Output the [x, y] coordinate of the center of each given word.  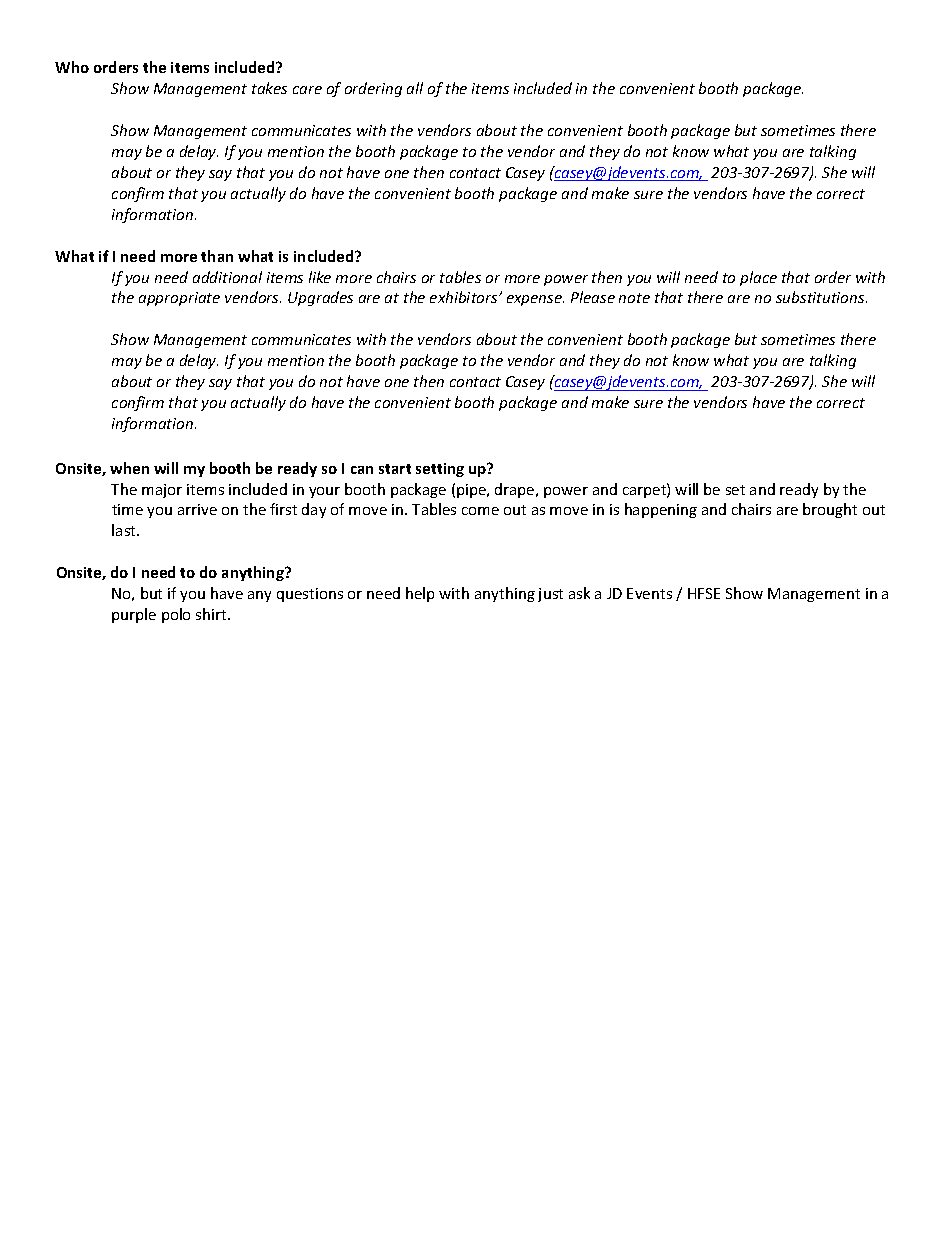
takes [269, 88]
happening [661, 510]
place [758, 278]
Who [72, 67]
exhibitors [465, 297]
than [217, 256]
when [129, 468]
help [420, 594]
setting [440, 470]
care [307, 90]
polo [176, 615]
